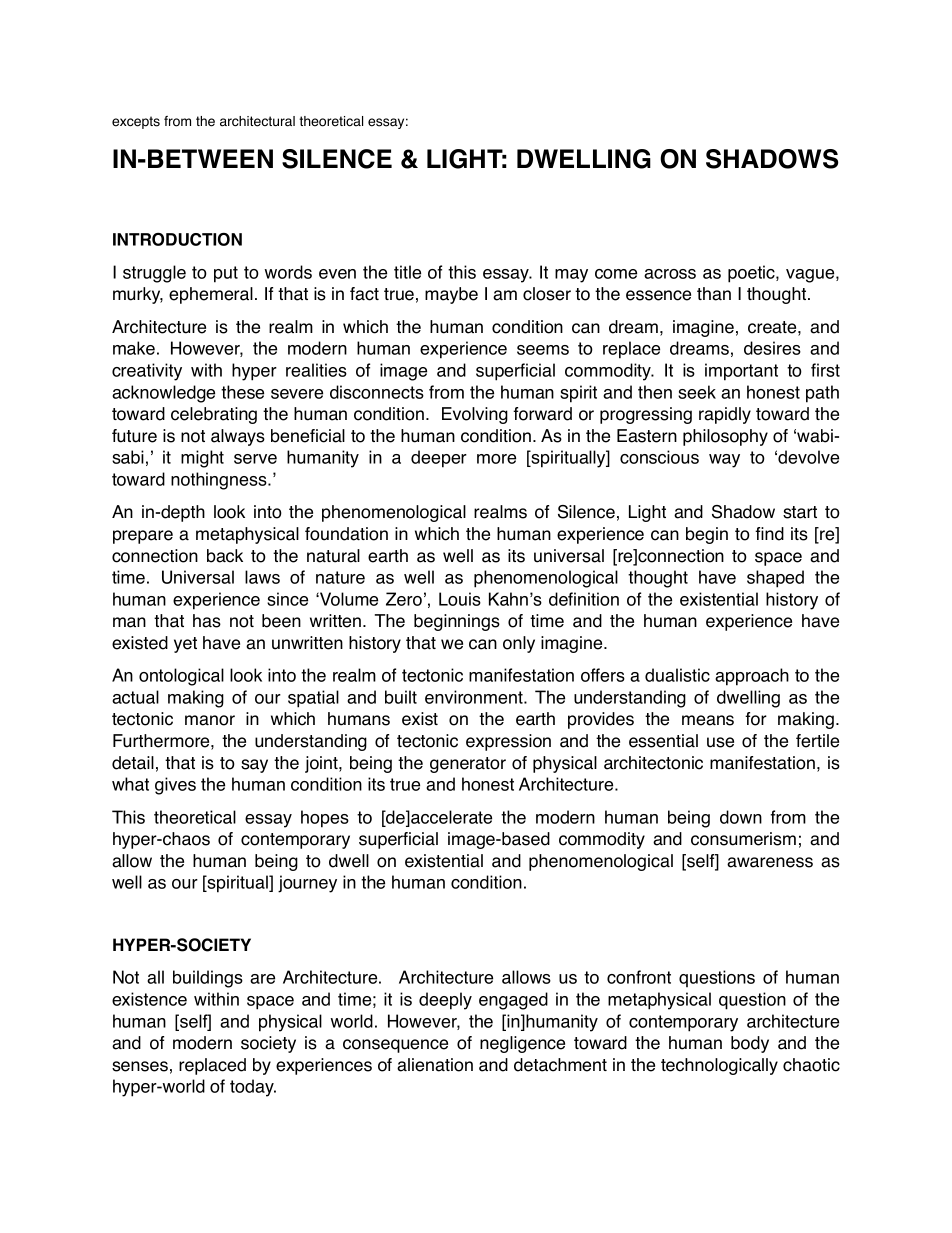 Image resolution: width=952 pixels, height=1233 pixels. I want to click on shaped, so click(775, 579).
